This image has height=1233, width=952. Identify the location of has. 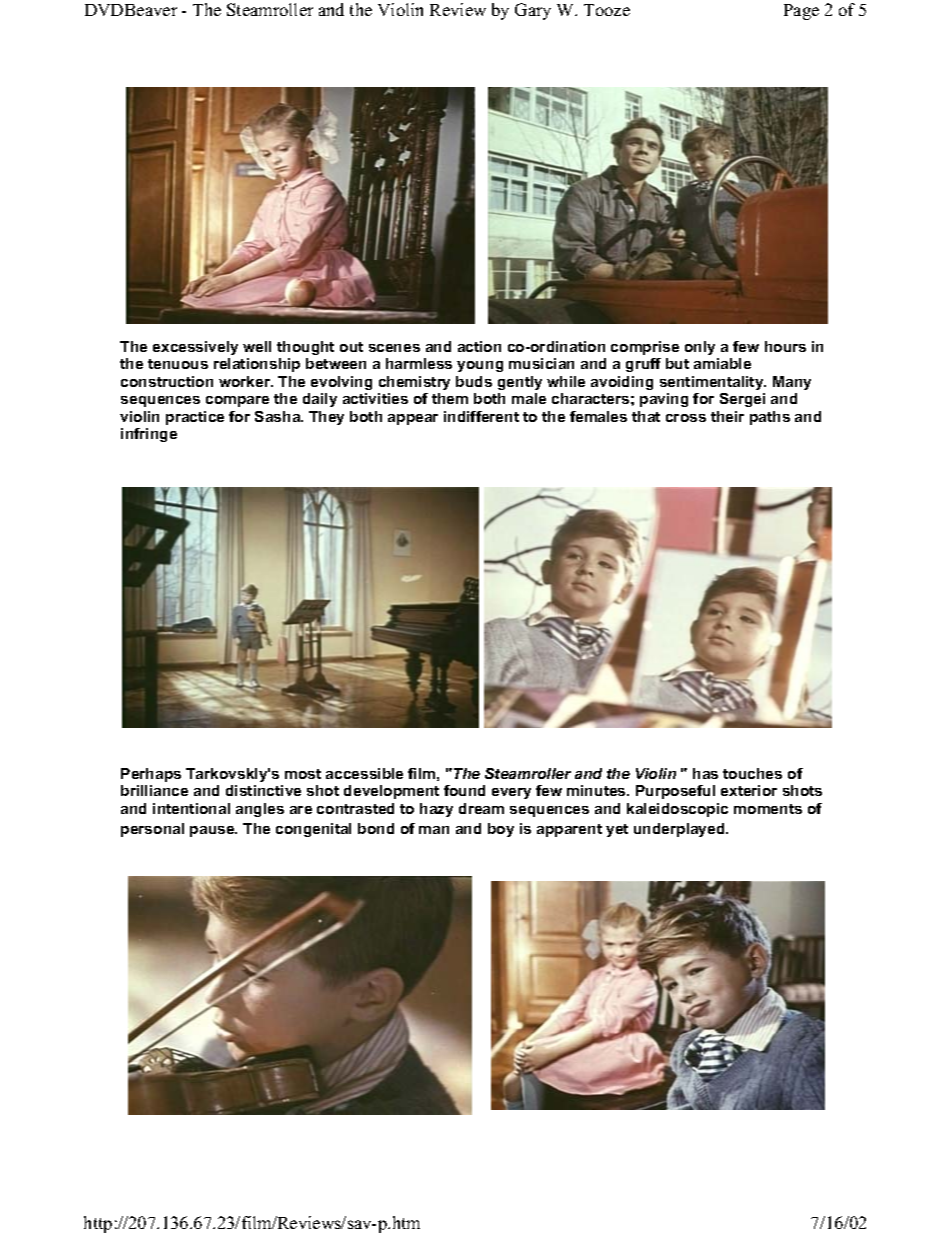
(705, 773).
